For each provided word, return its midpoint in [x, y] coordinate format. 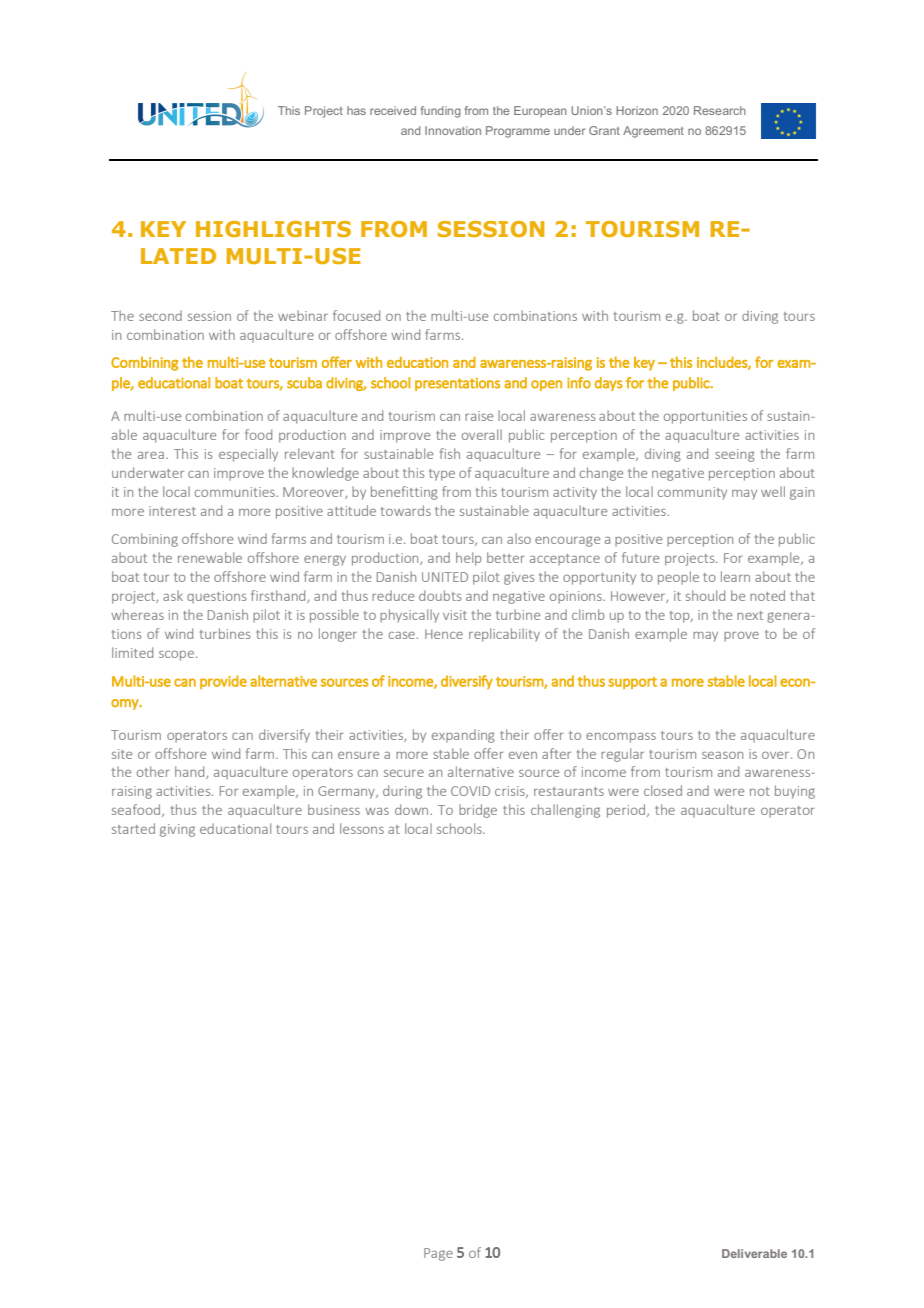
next [750, 615]
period [626, 811]
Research [720, 110]
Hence [444, 634]
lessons [362, 828]
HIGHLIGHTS [273, 229]
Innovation [453, 130]
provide [223, 682]
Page [438, 1254]
